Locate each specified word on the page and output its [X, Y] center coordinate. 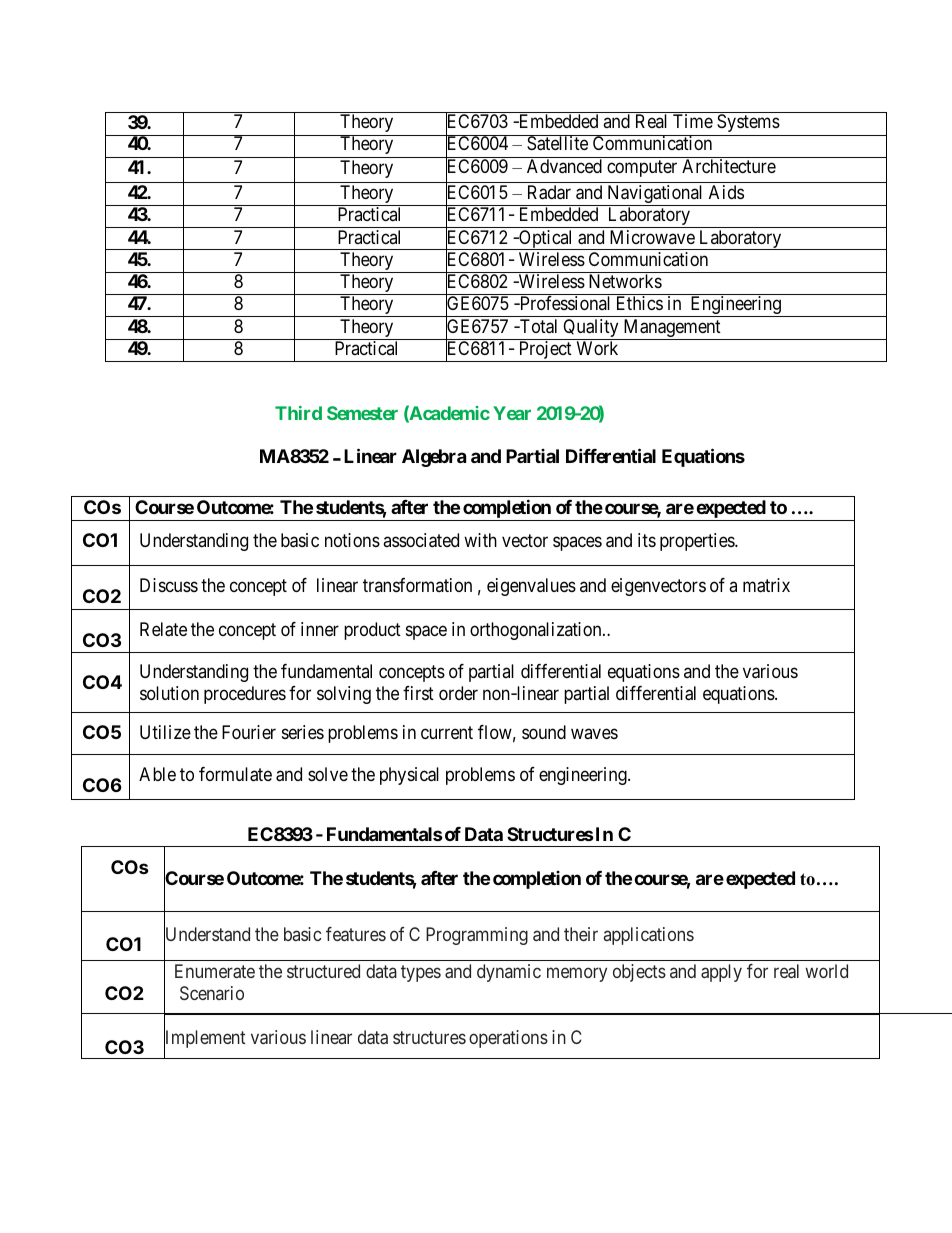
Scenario [212, 993]
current [447, 732]
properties [698, 542]
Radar [549, 192]
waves [594, 733]
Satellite [557, 143]
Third [298, 413]
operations [508, 1039]
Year [512, 413]
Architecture [729, 166]
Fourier [249, 732]
